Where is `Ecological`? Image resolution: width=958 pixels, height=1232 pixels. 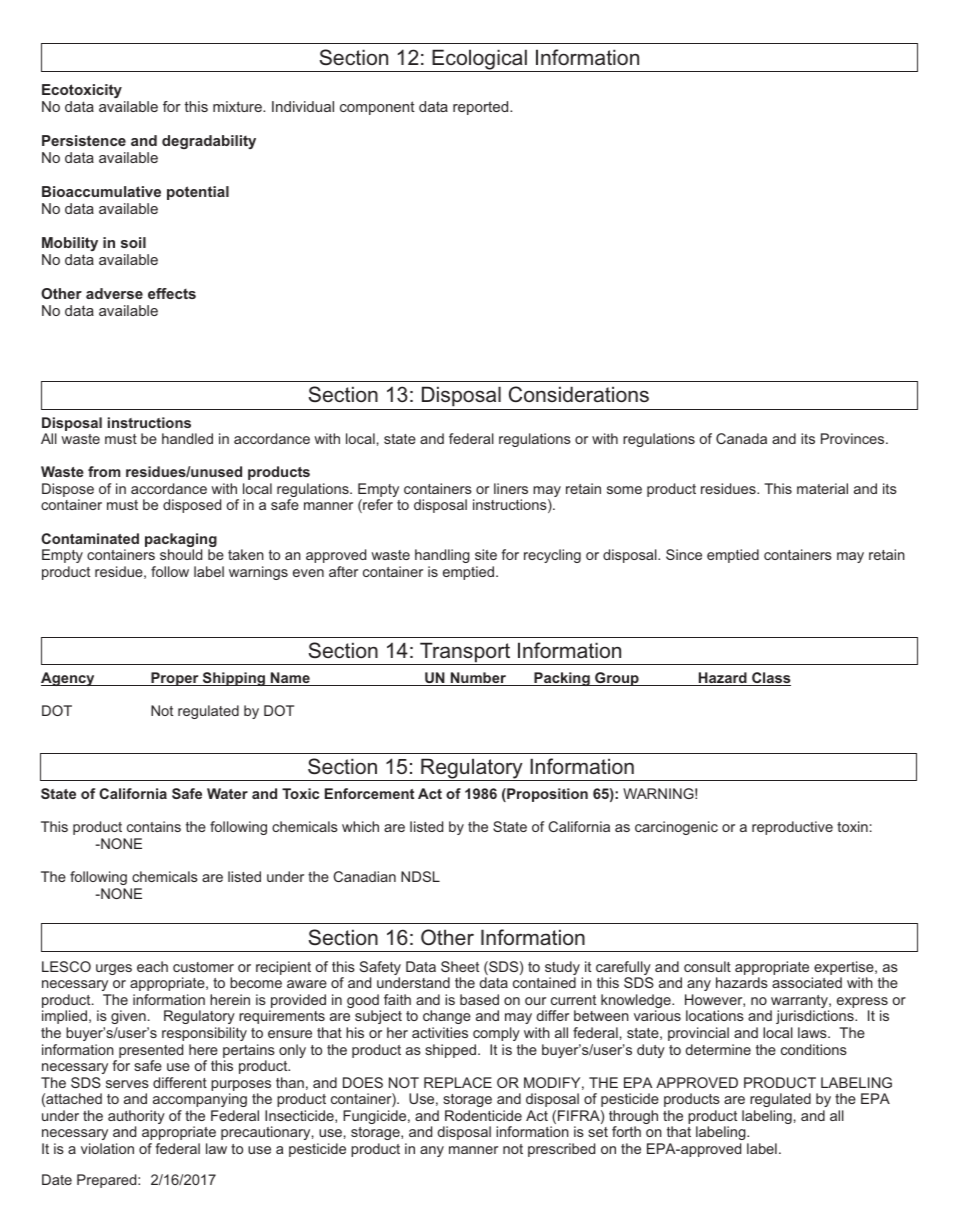
Ecological is located at coordinates (479, 60).
